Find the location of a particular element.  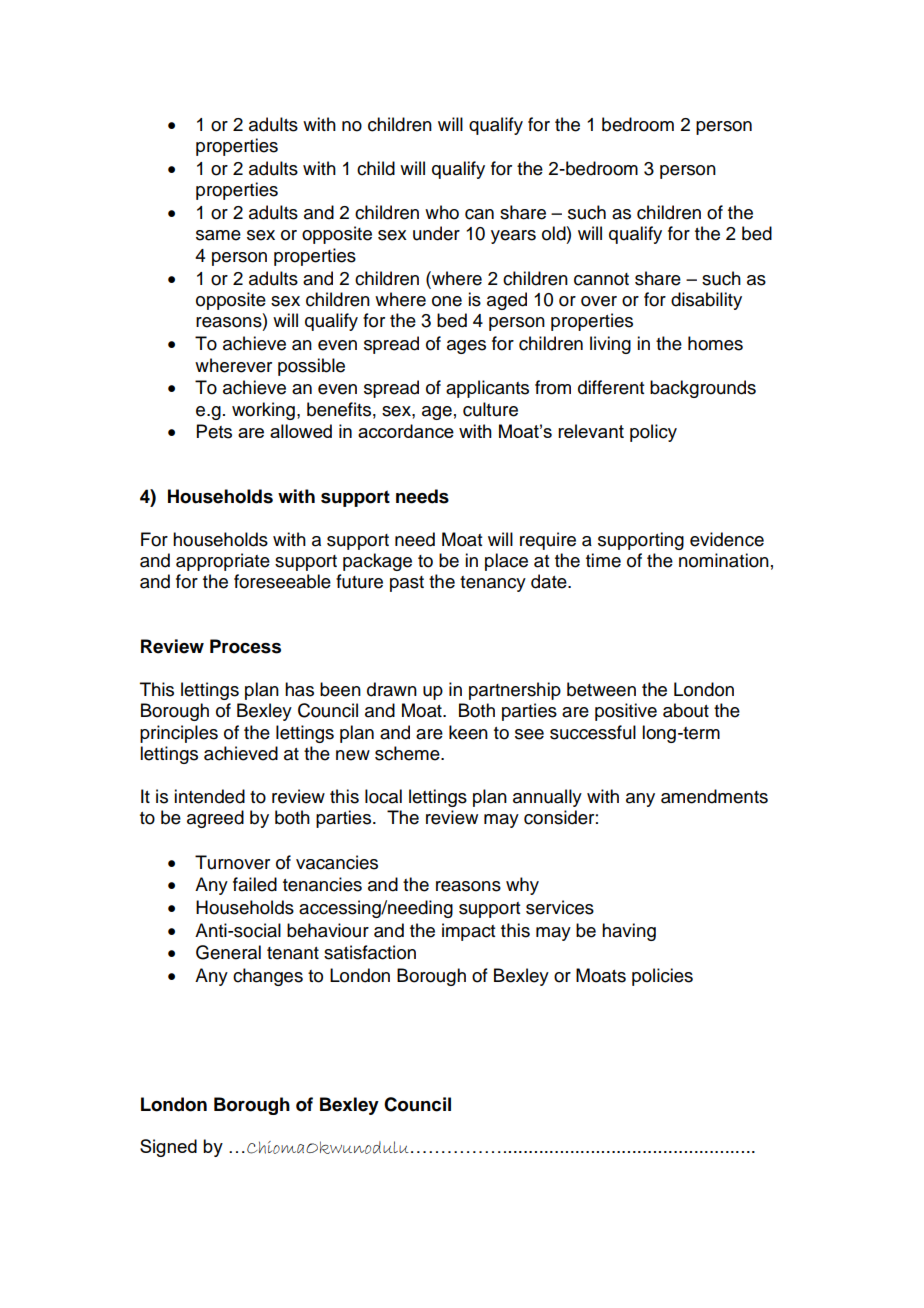

time is located at coordinates (603, 560).
